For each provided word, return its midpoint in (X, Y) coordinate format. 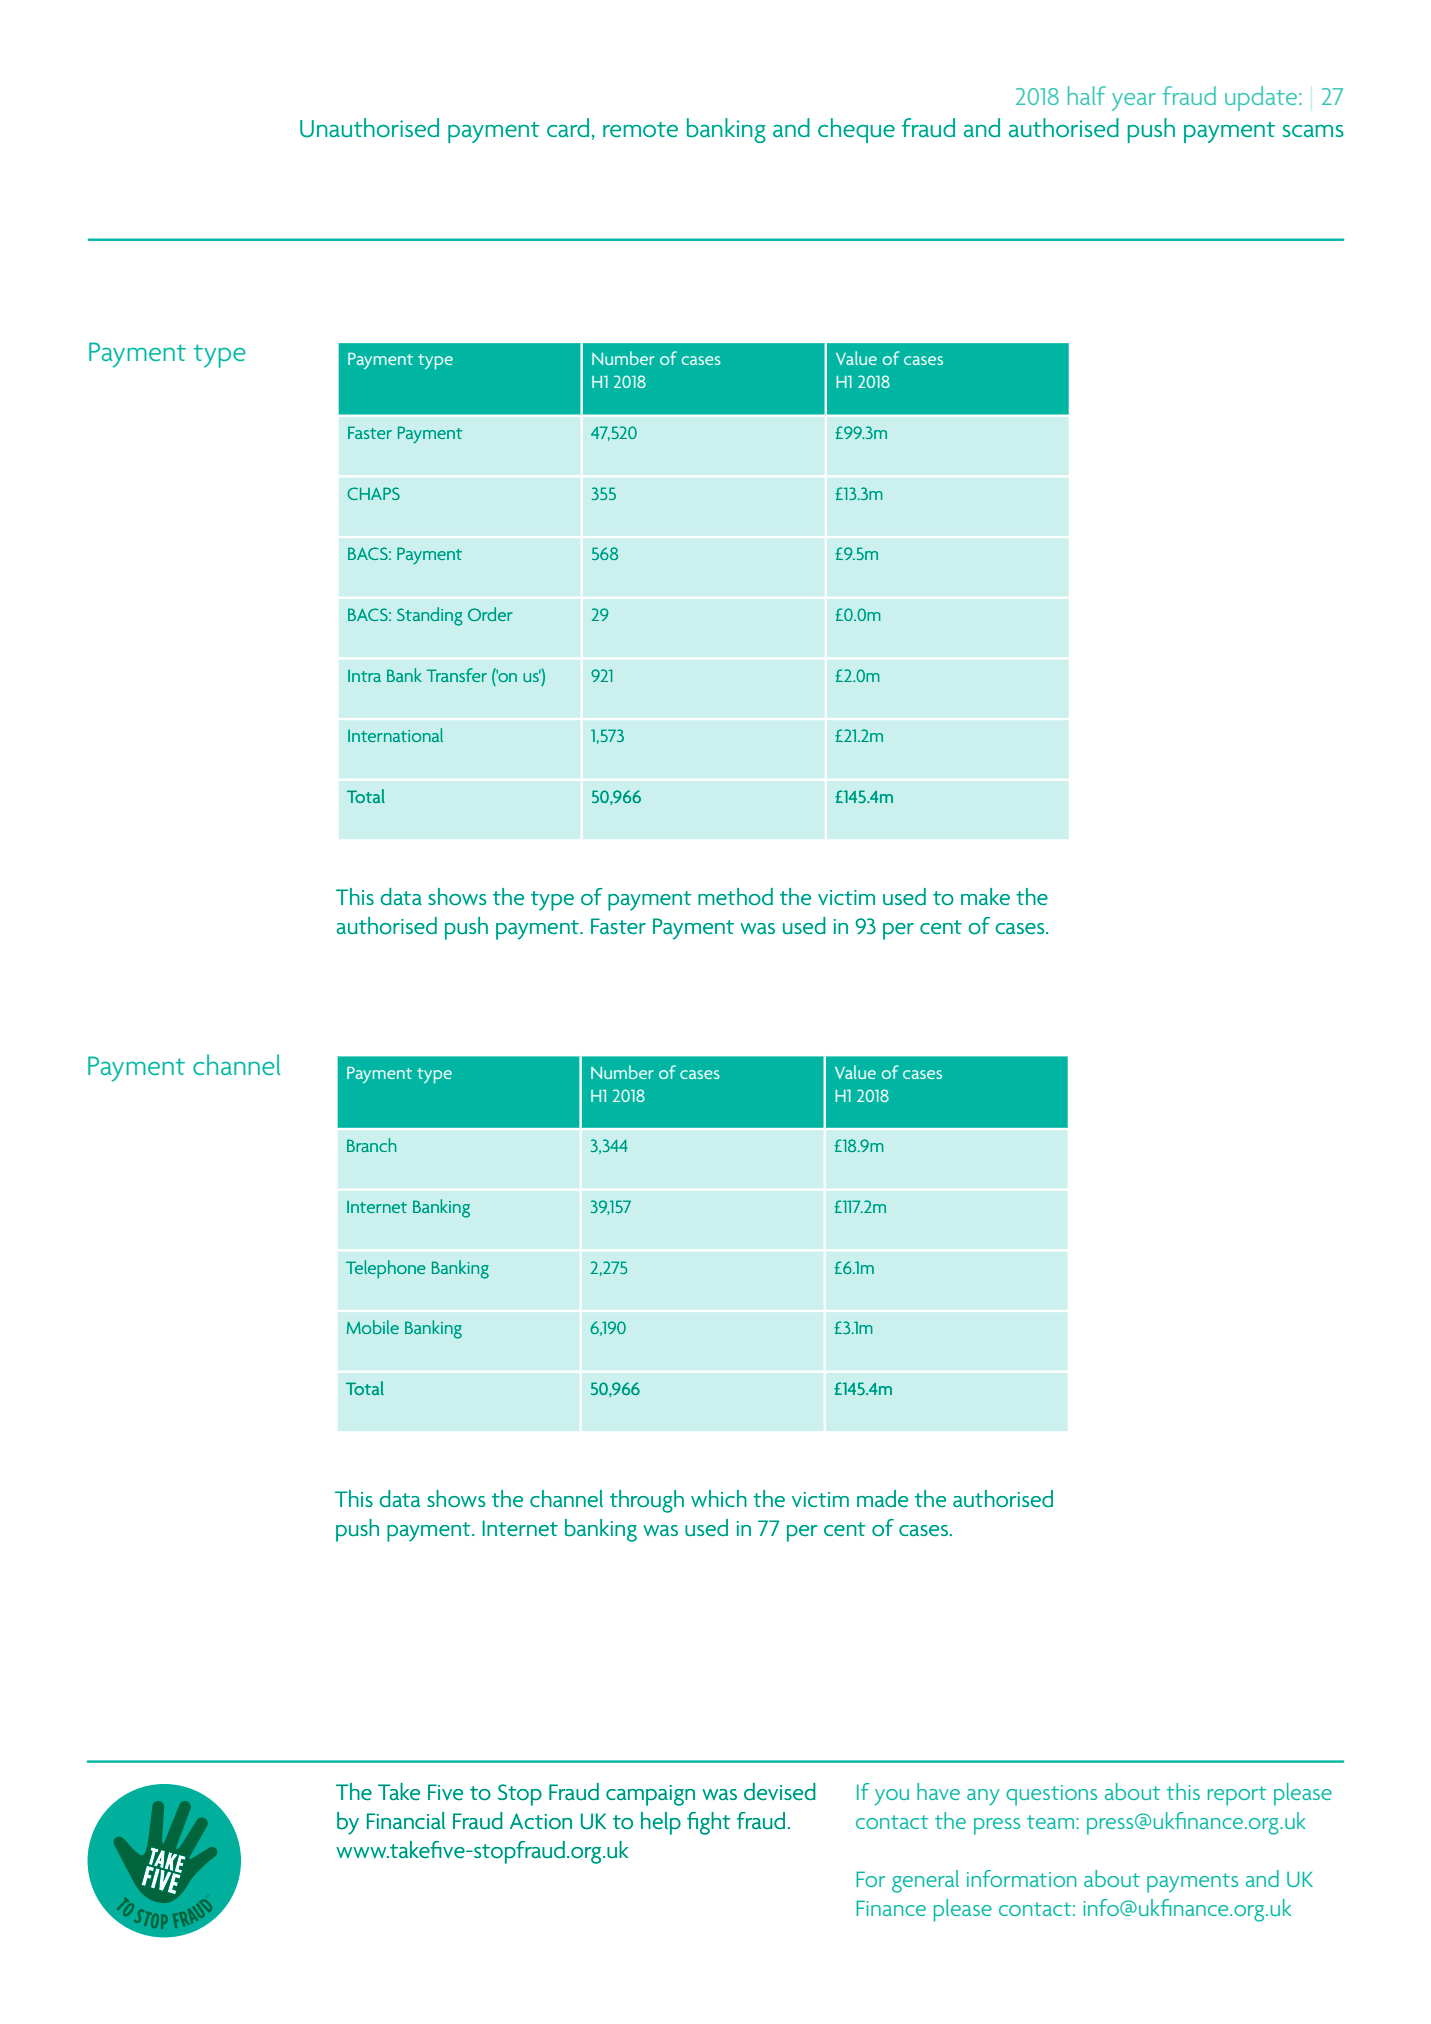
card (568, 128)
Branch (371, 1145)
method (735, 897)
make (985, 896)
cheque (856, 130)
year (1134, 102)
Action (541, 1821)
